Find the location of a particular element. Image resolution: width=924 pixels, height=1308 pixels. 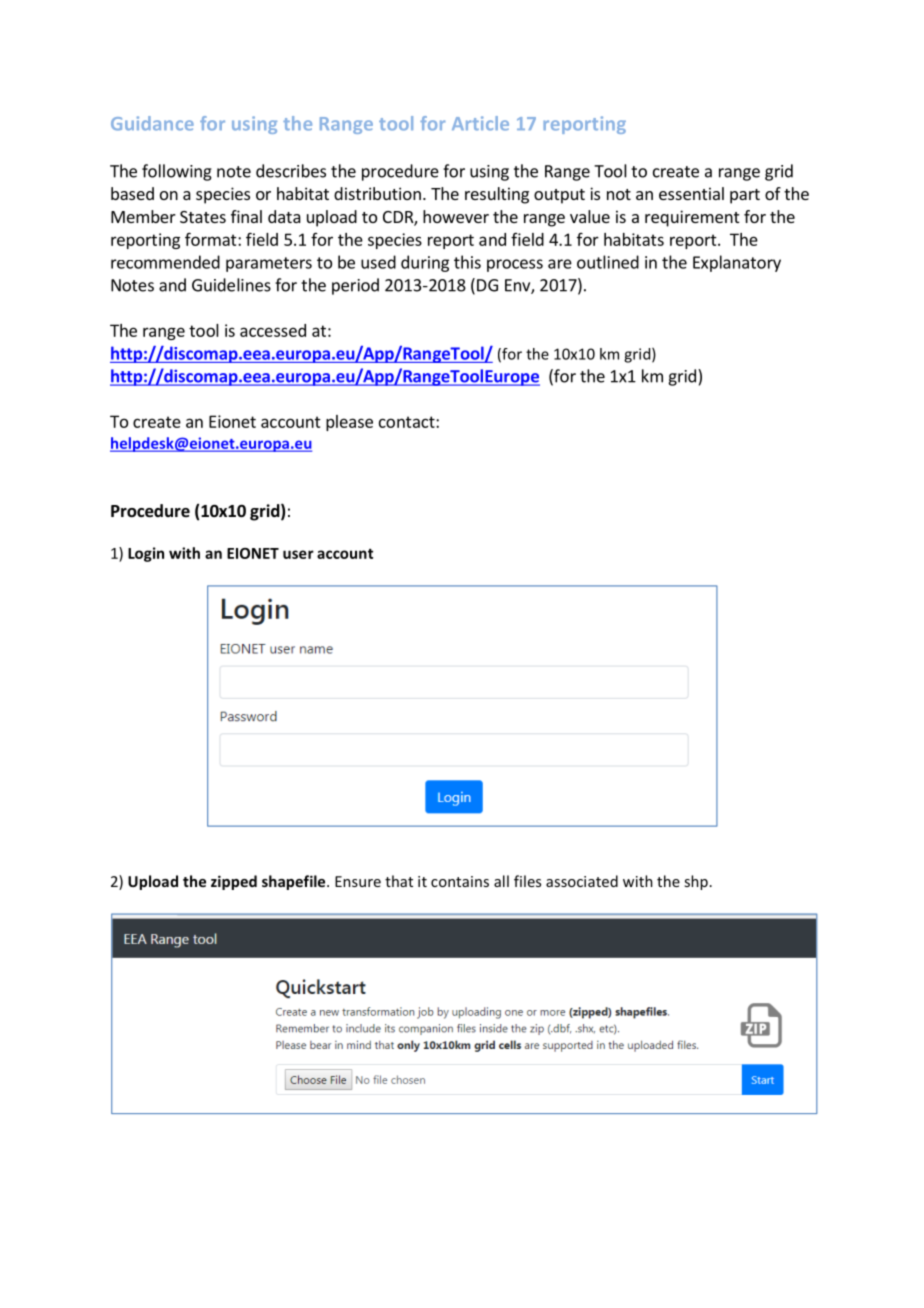

following is located at coordinates (177, 172).
